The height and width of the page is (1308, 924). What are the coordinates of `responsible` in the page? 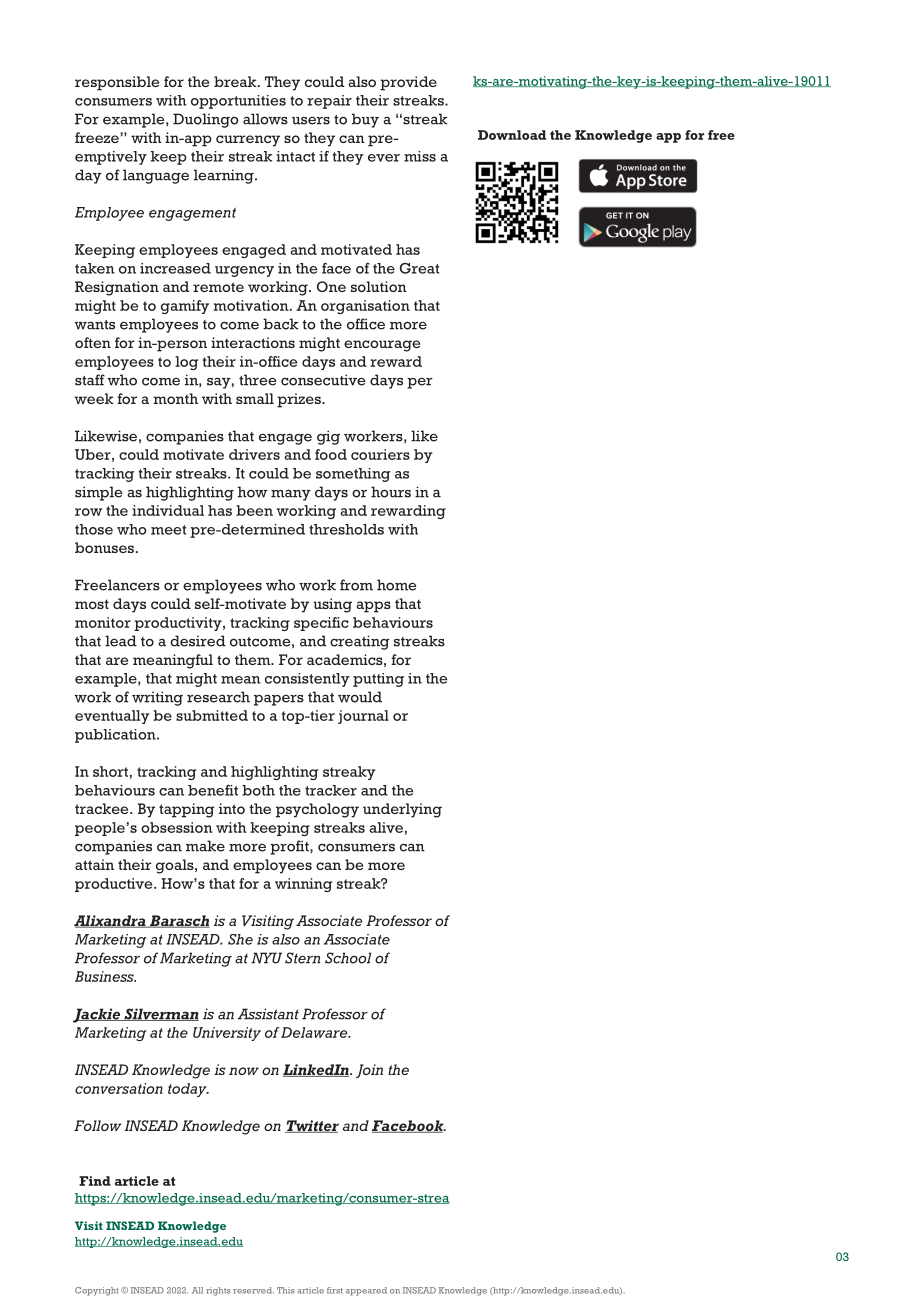 It's located at (117, 83).
